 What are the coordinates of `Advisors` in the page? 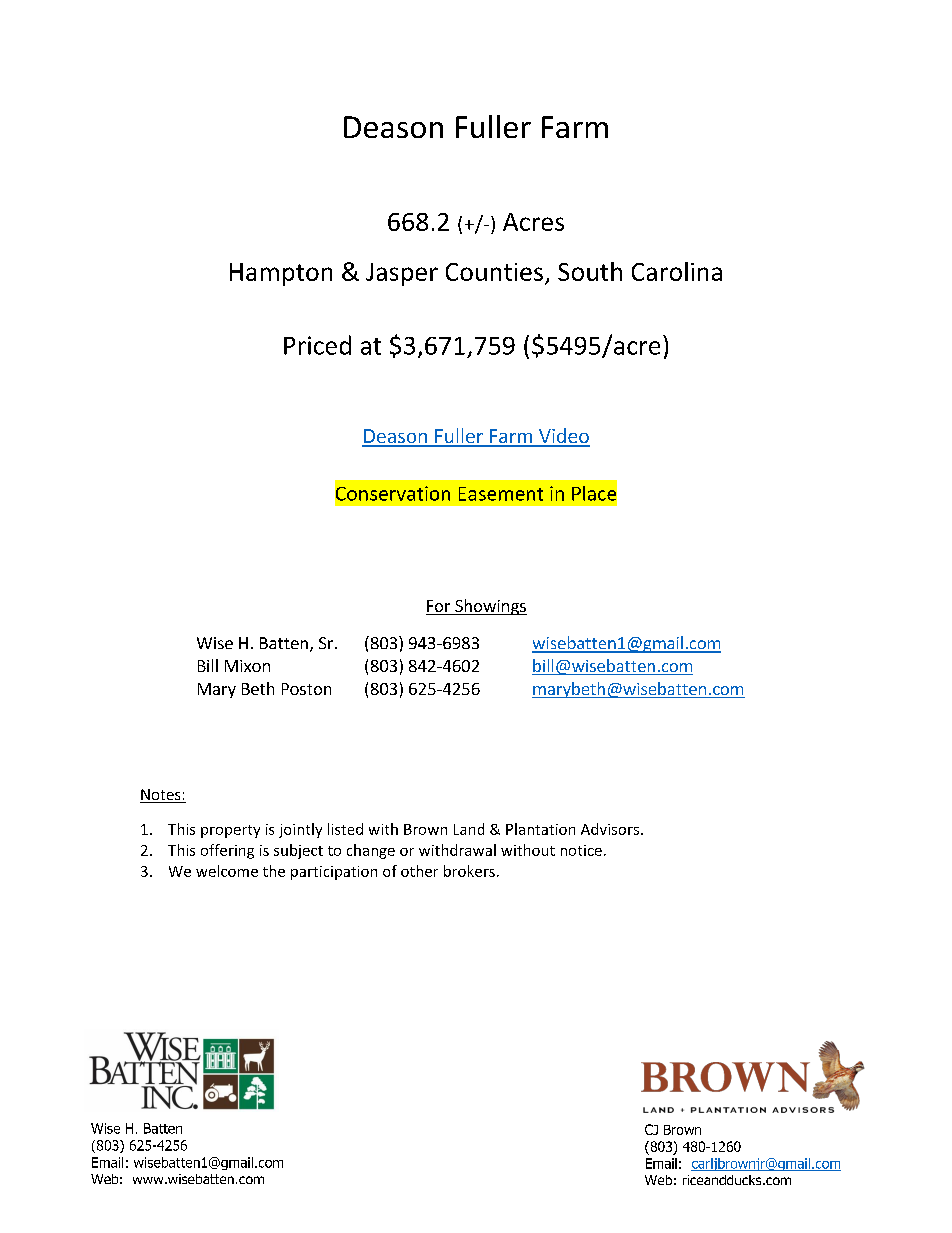 It's located at (610, 829).
